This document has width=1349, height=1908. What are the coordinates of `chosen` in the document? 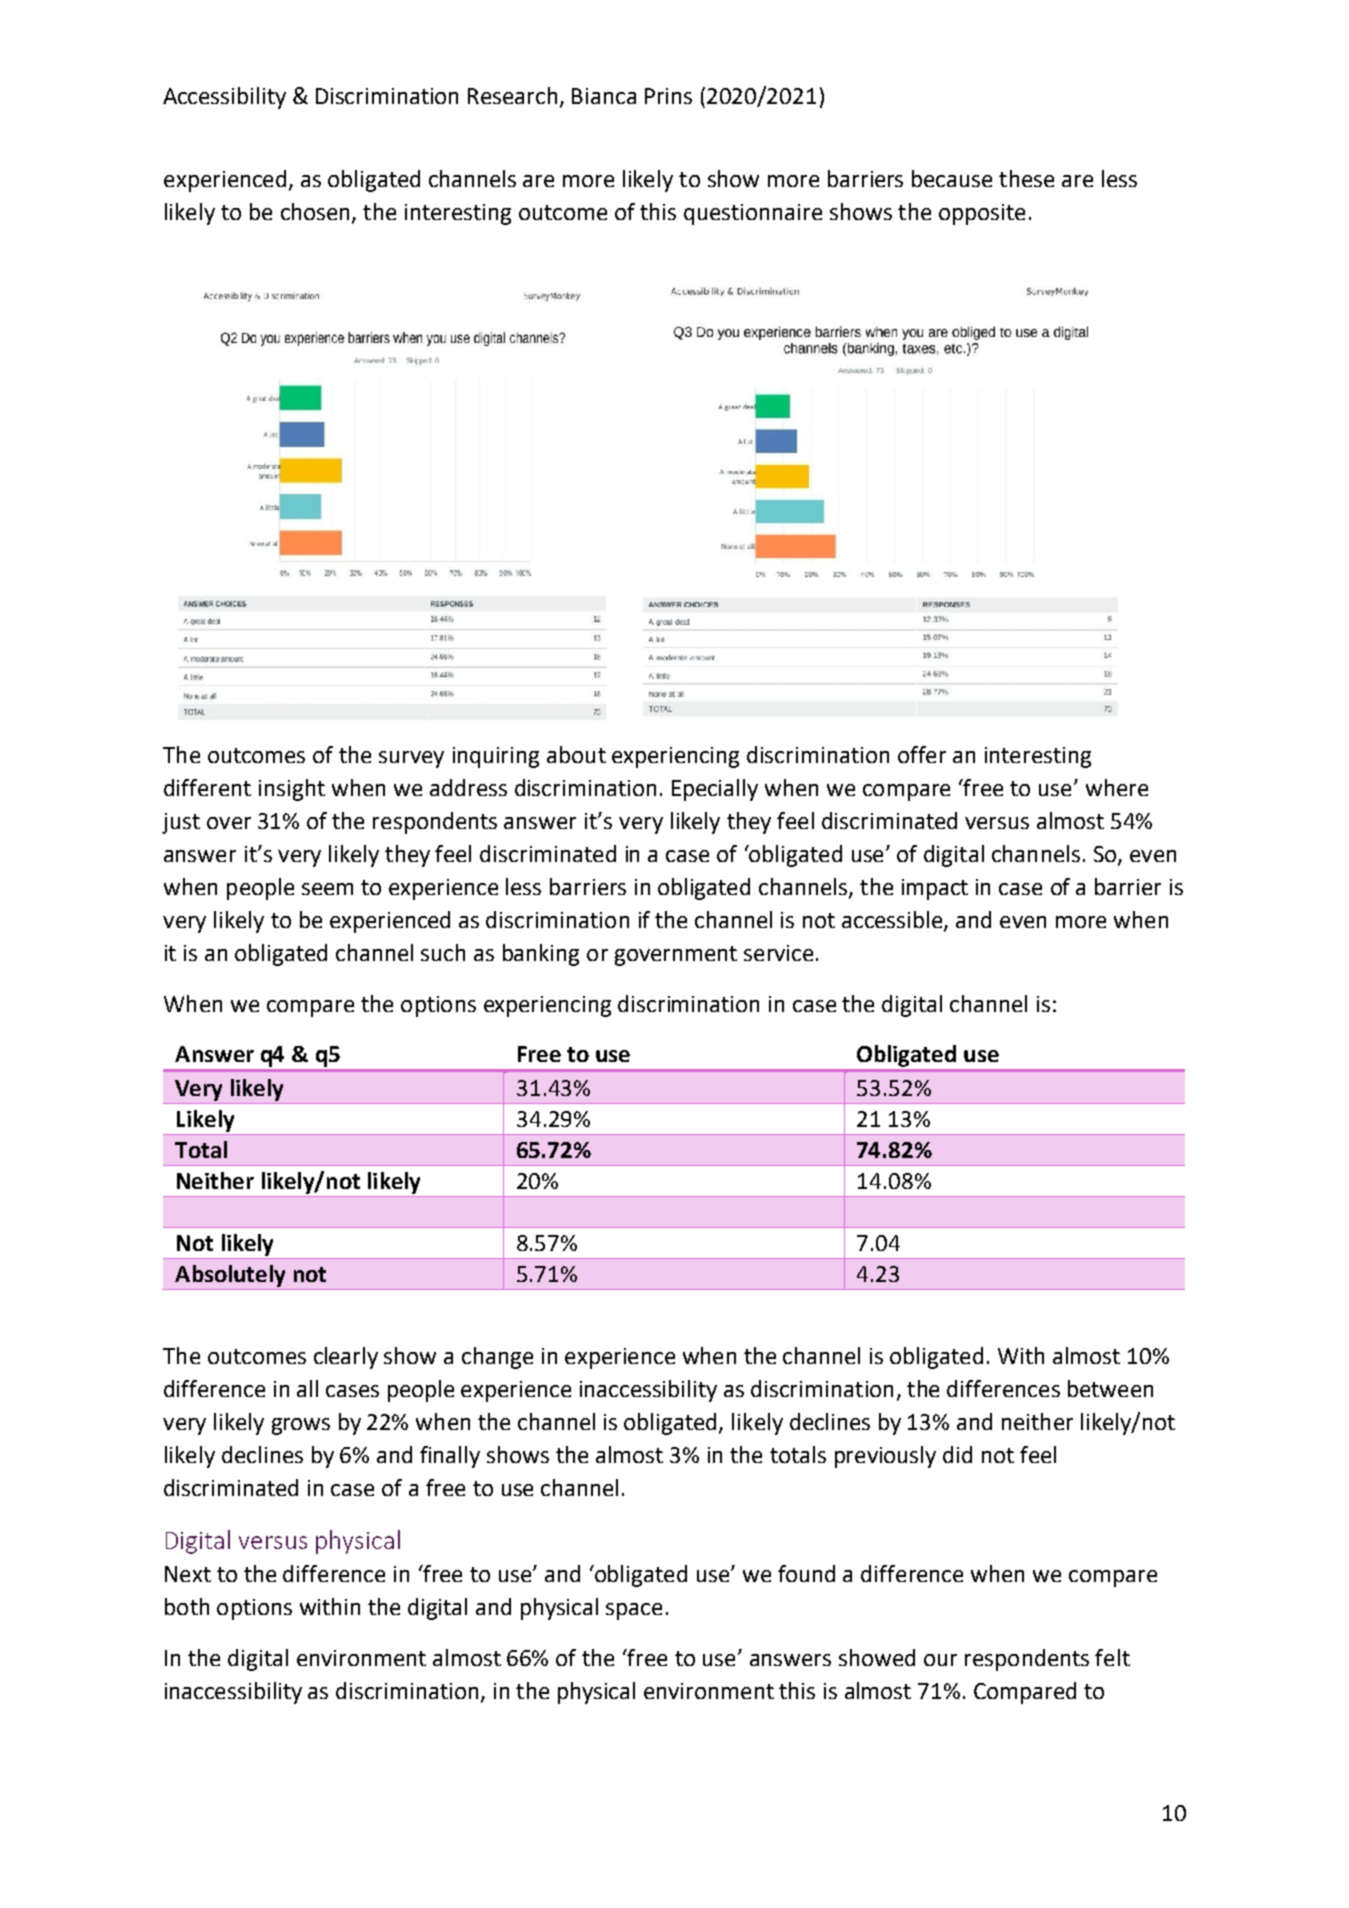 It's located at (315, 211).
